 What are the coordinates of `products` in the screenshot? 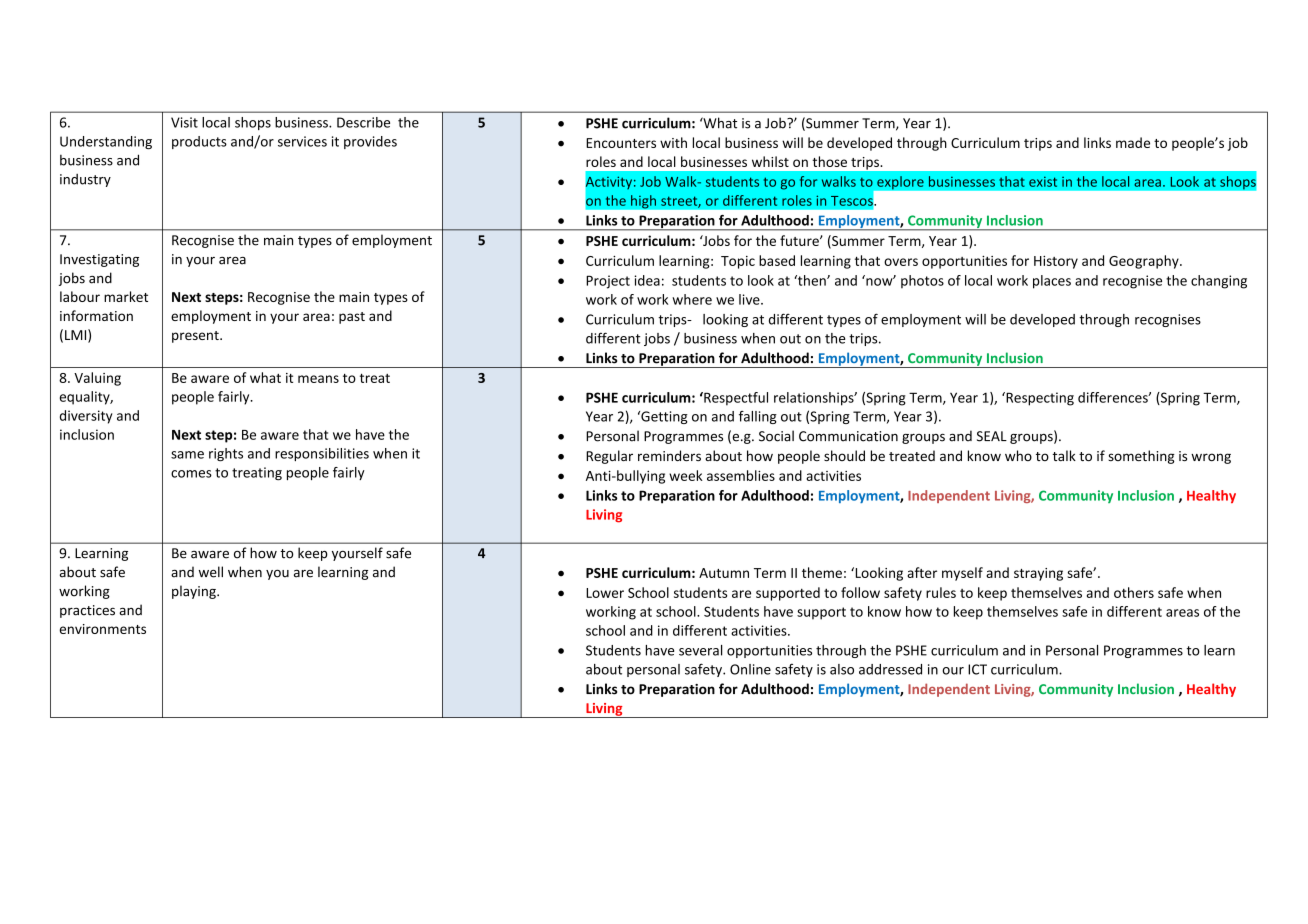 It's located at (199, 142).
